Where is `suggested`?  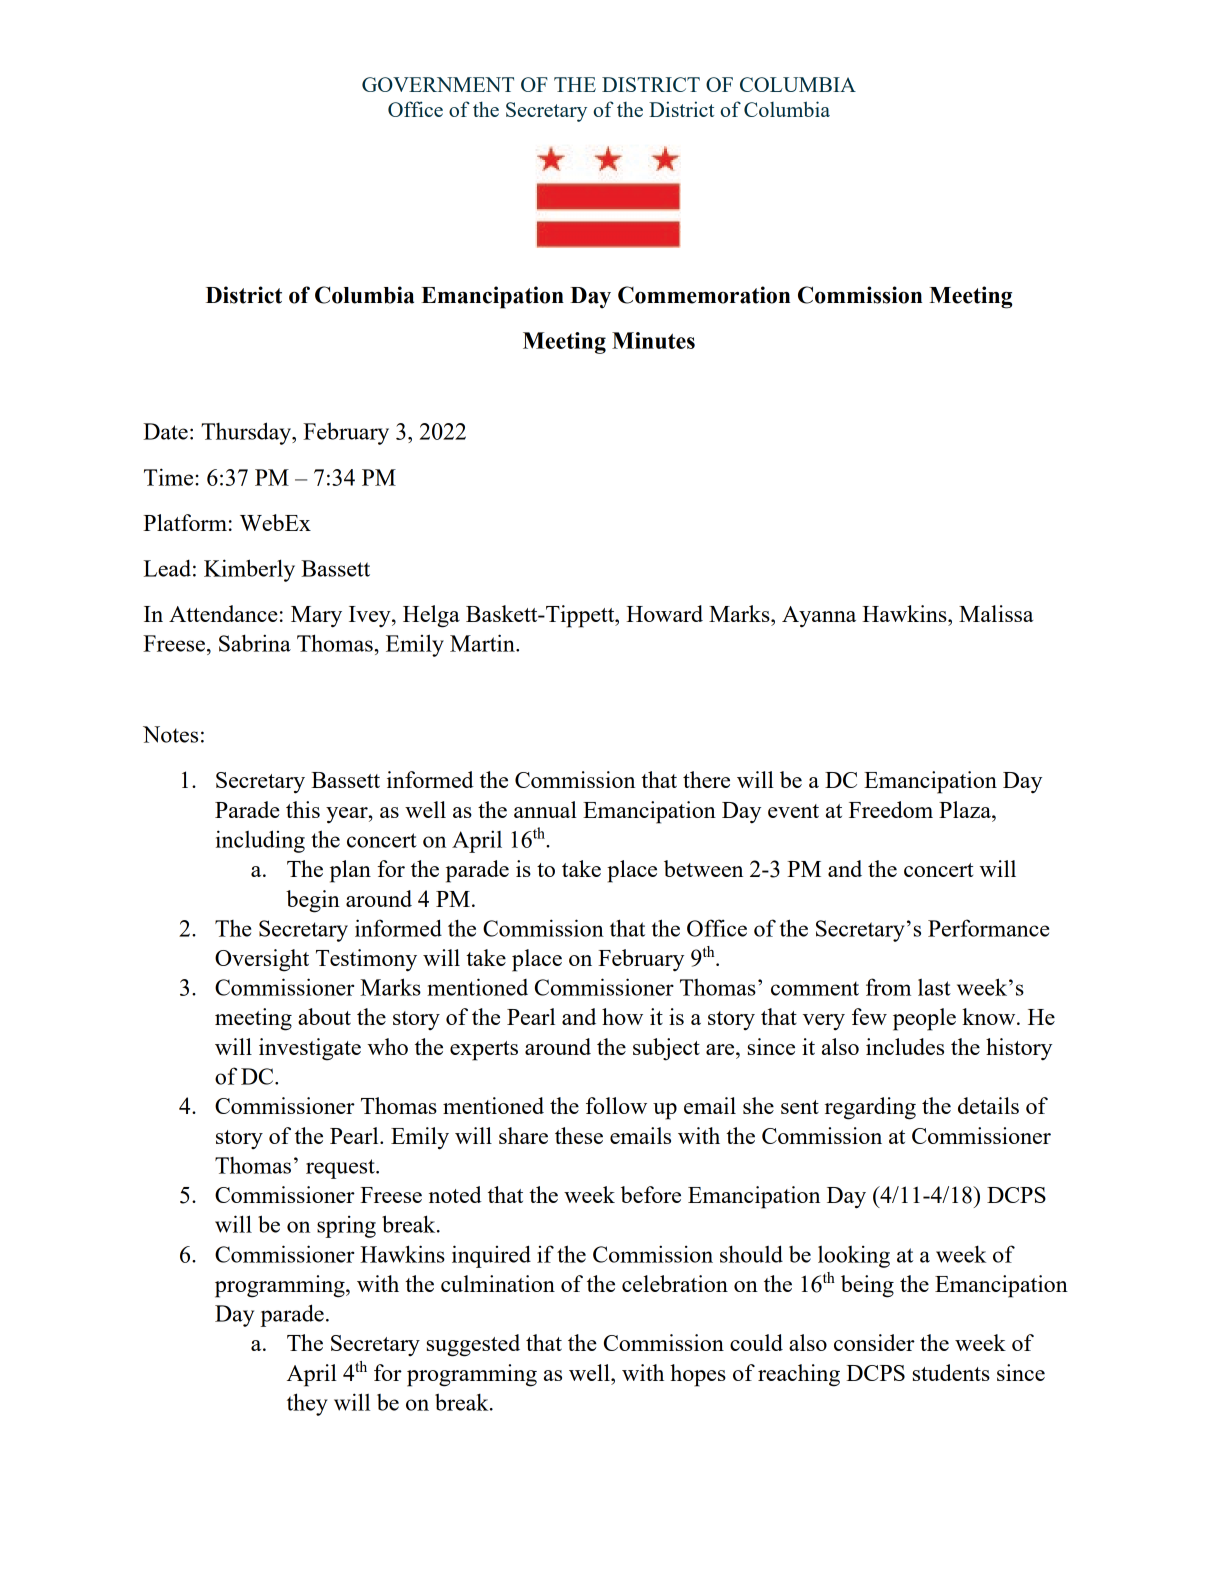 suggested is located at coordinates (473, 1345).
